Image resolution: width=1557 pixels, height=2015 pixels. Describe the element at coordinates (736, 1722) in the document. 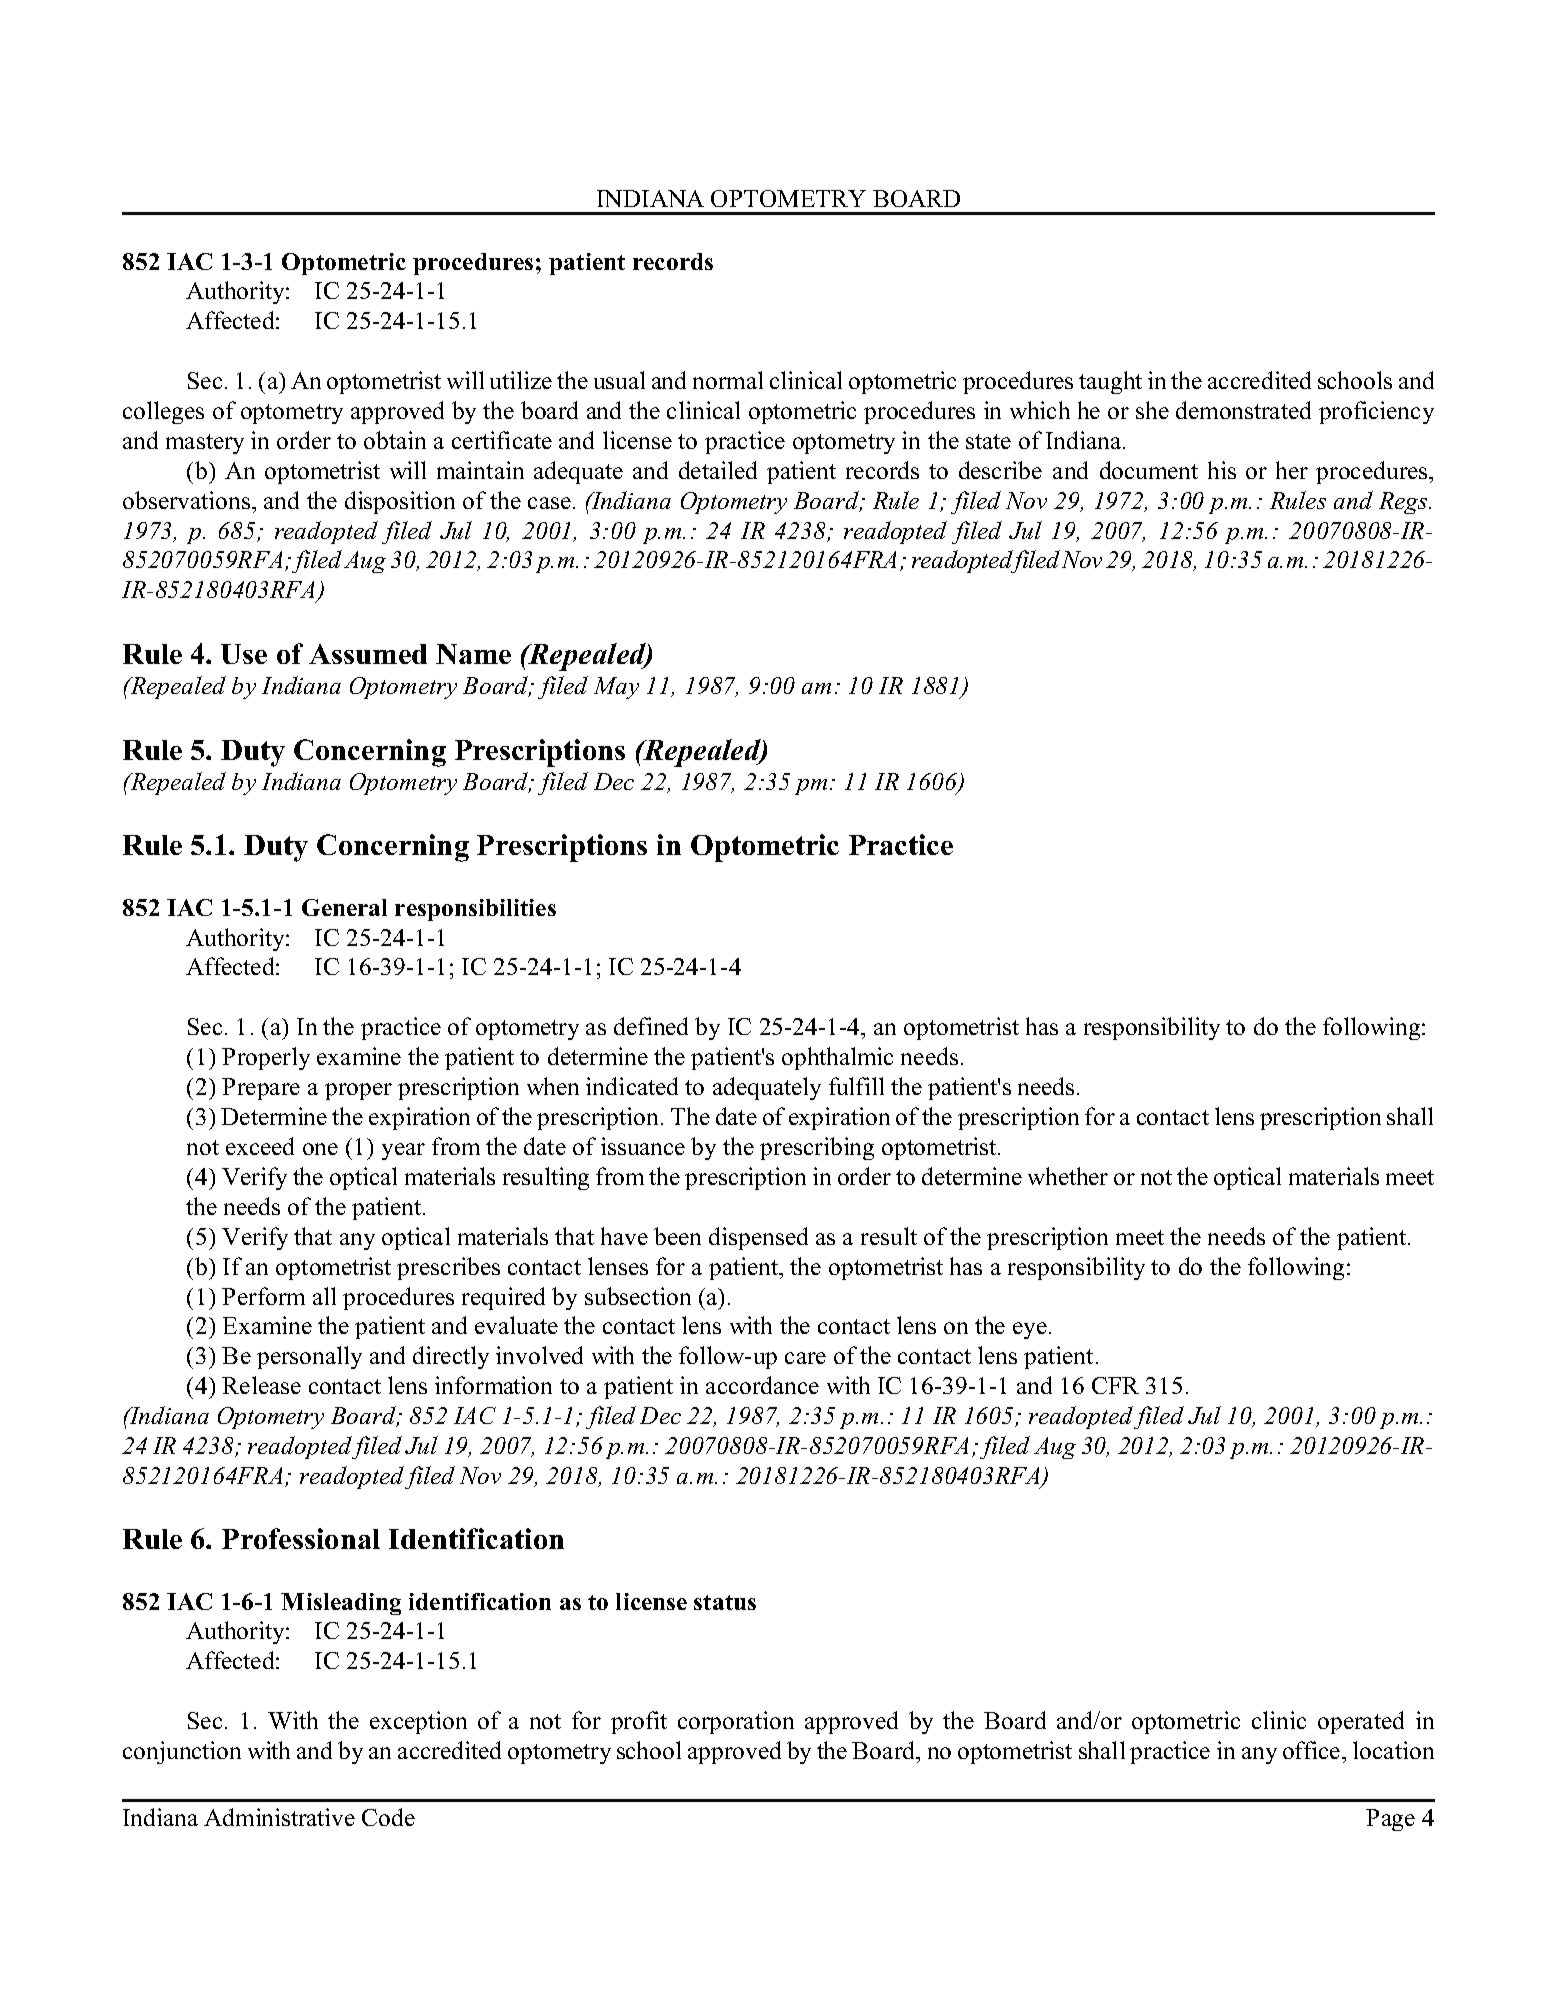

I see `corporation` at that location.
